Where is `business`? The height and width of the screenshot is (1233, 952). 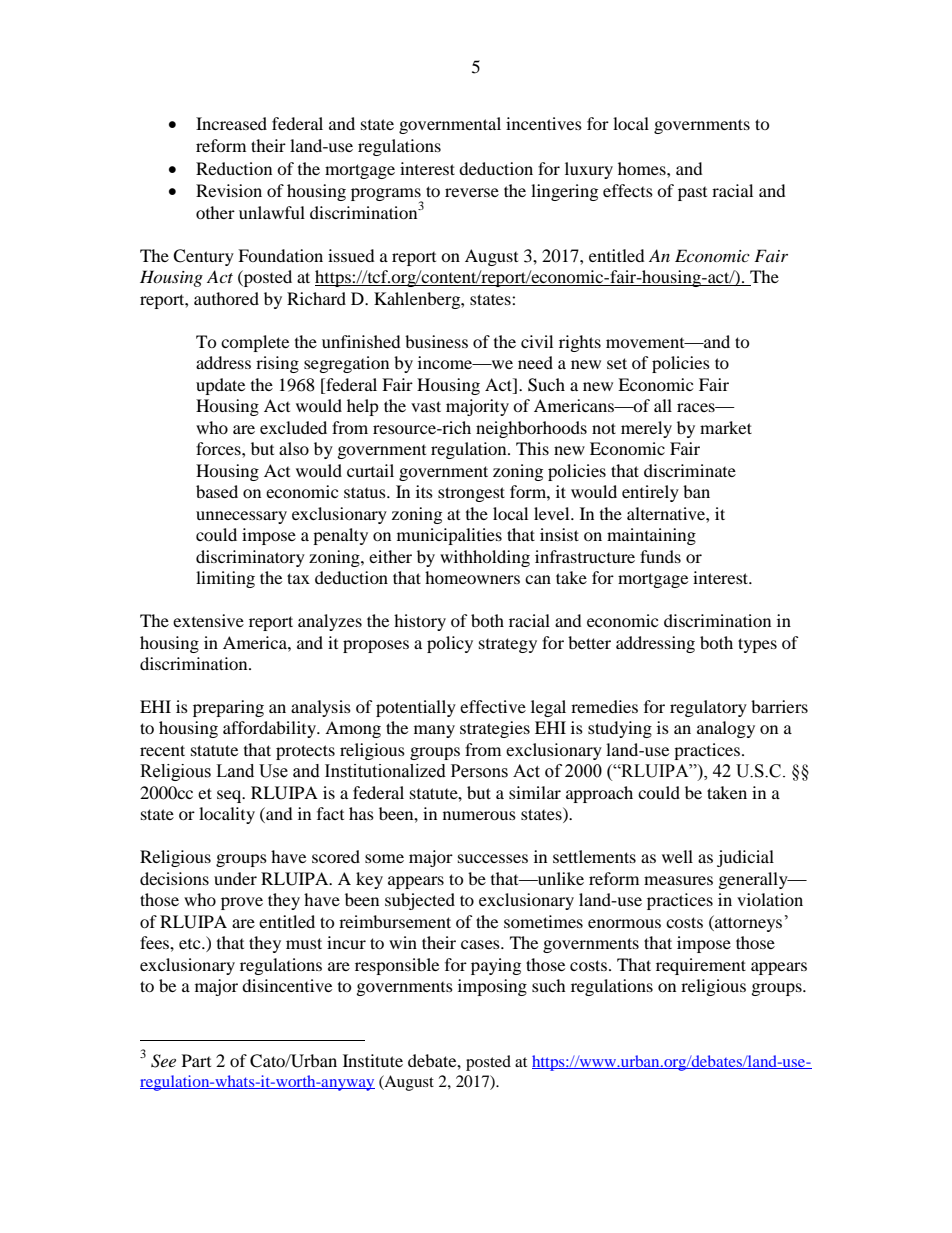
business is located at coordinates (436, 341).
